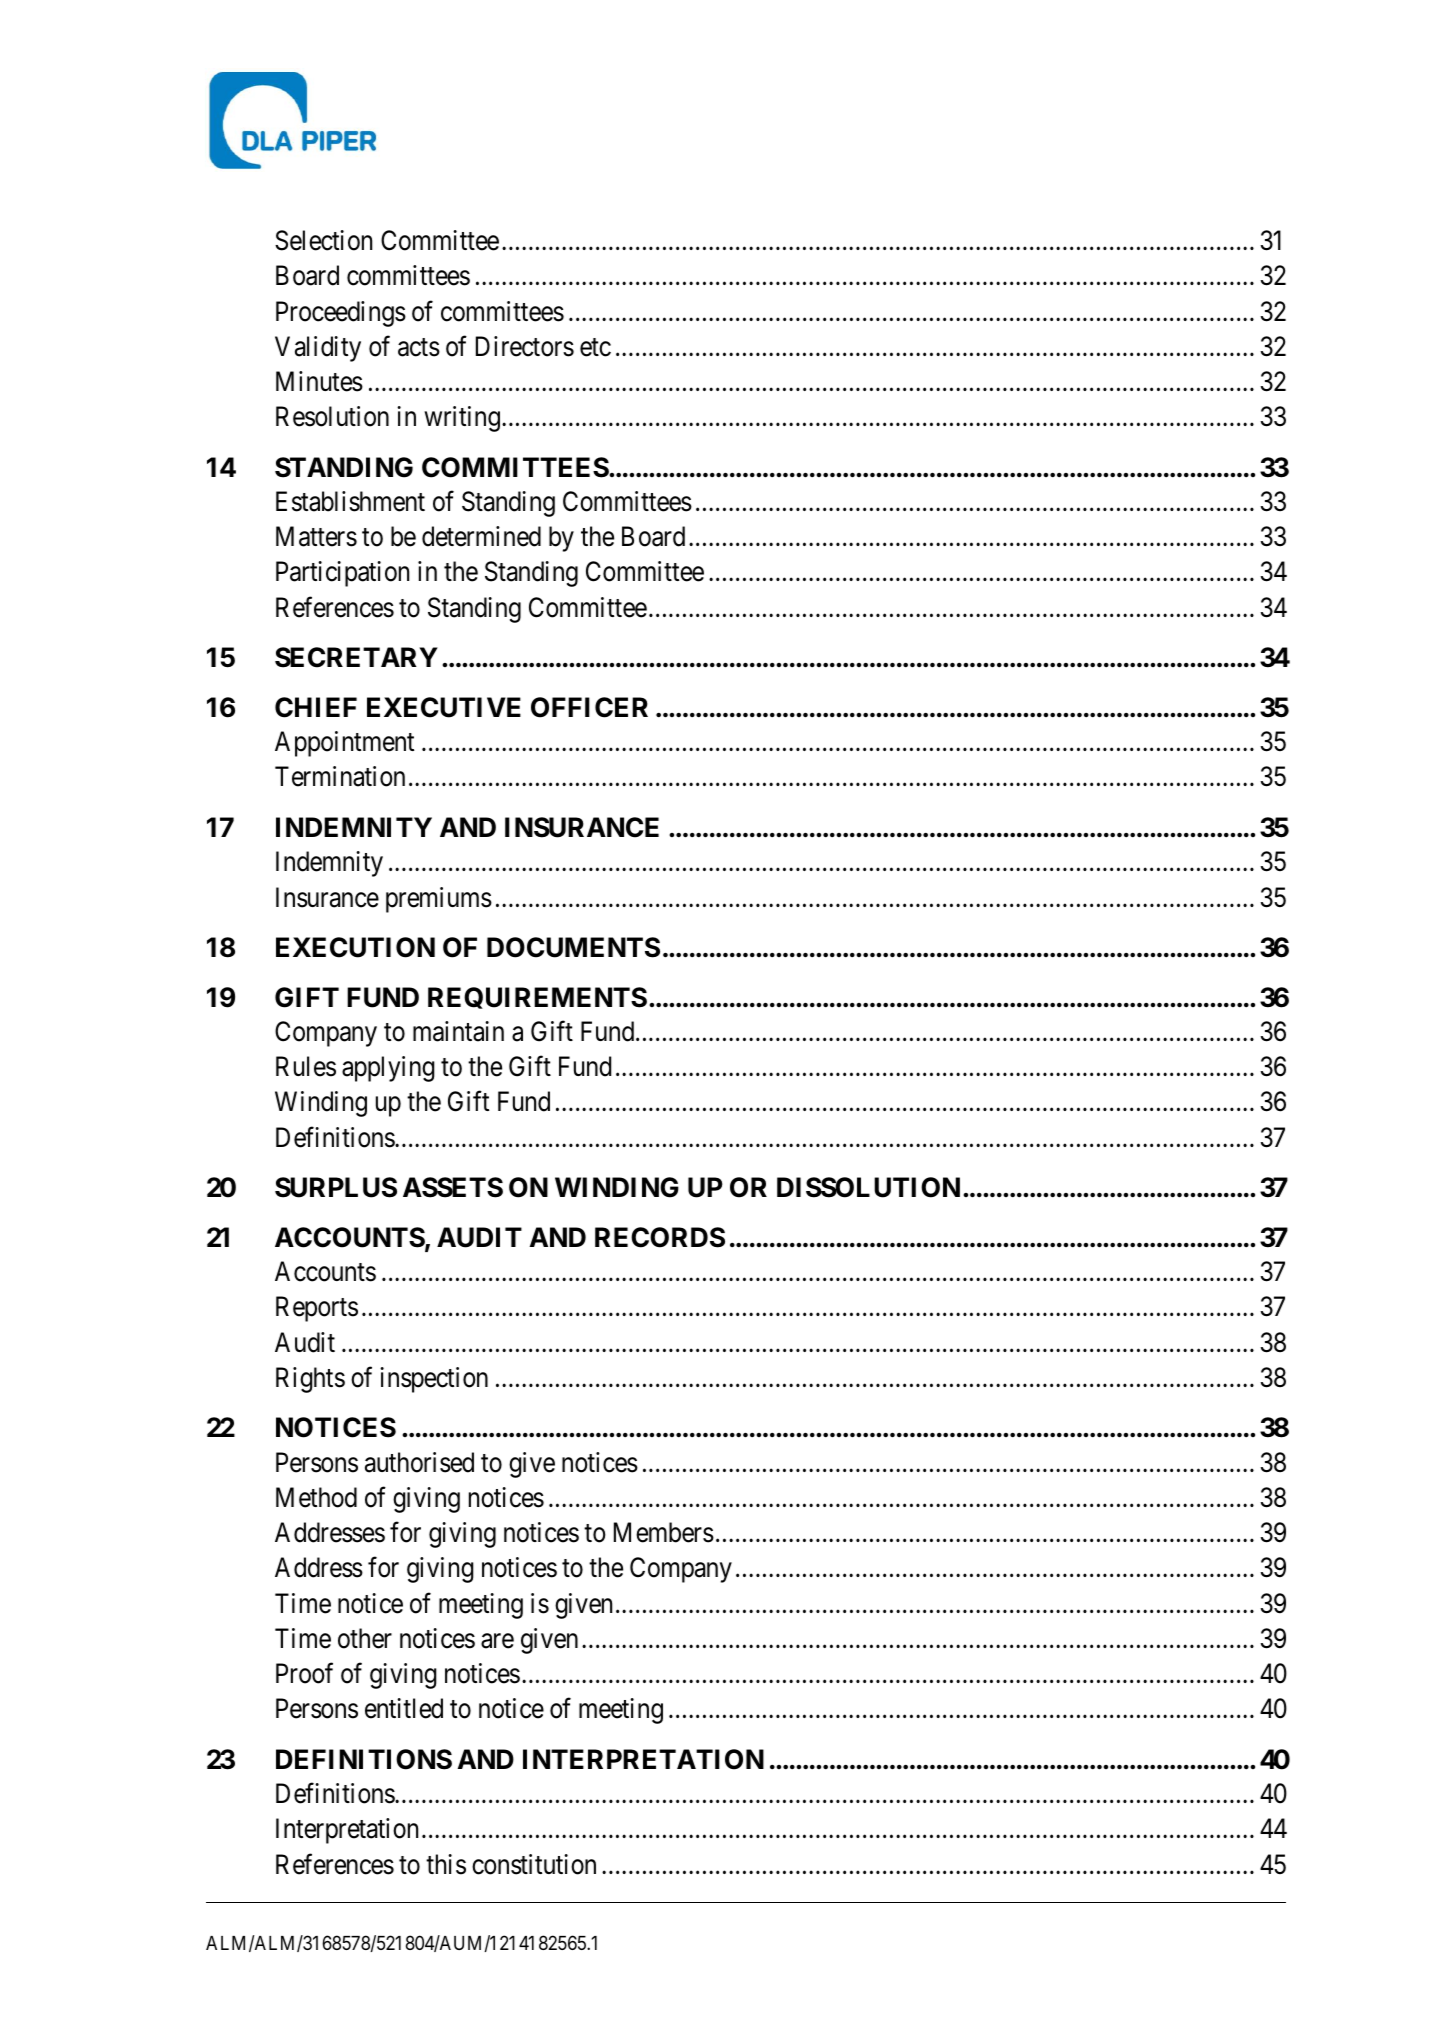 This image has width=1440, height=2037. Describe the element at coordinates (444, 707) in the image. I see `EXECUTIVE` at that location.
